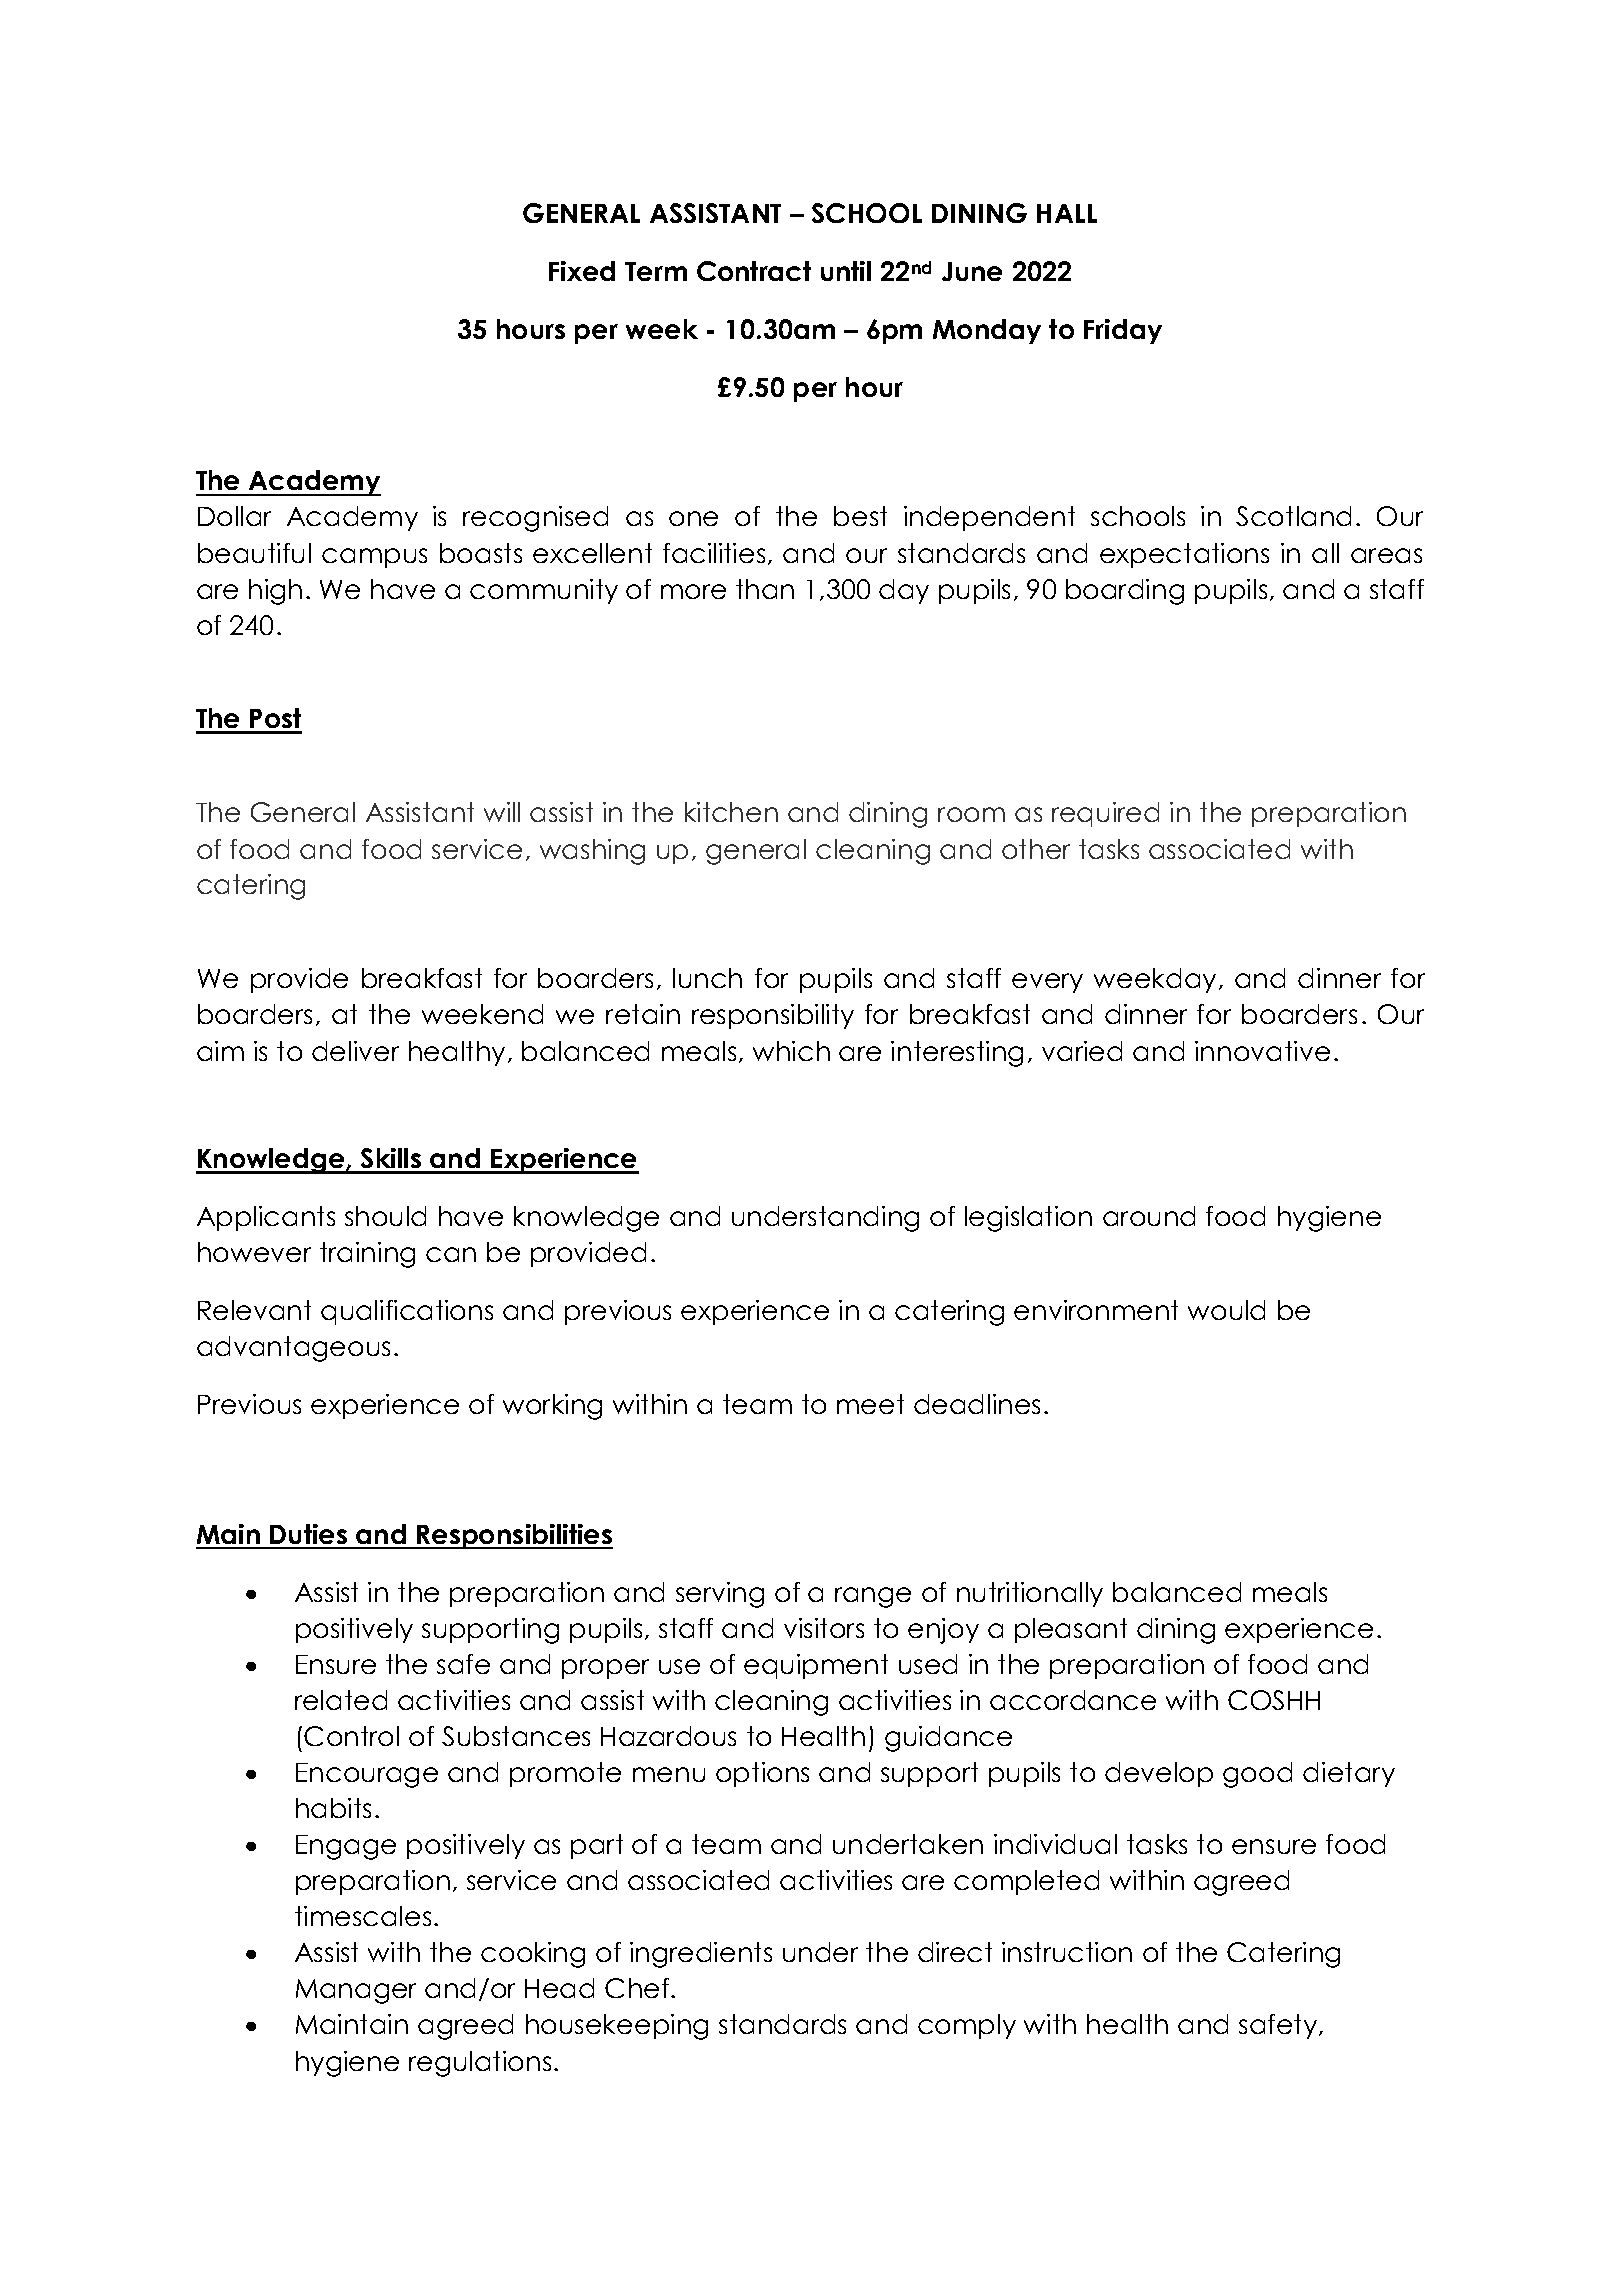 This screenshot has height=2293, width=1621. I want to click on kitchen, so click(731, 812).
